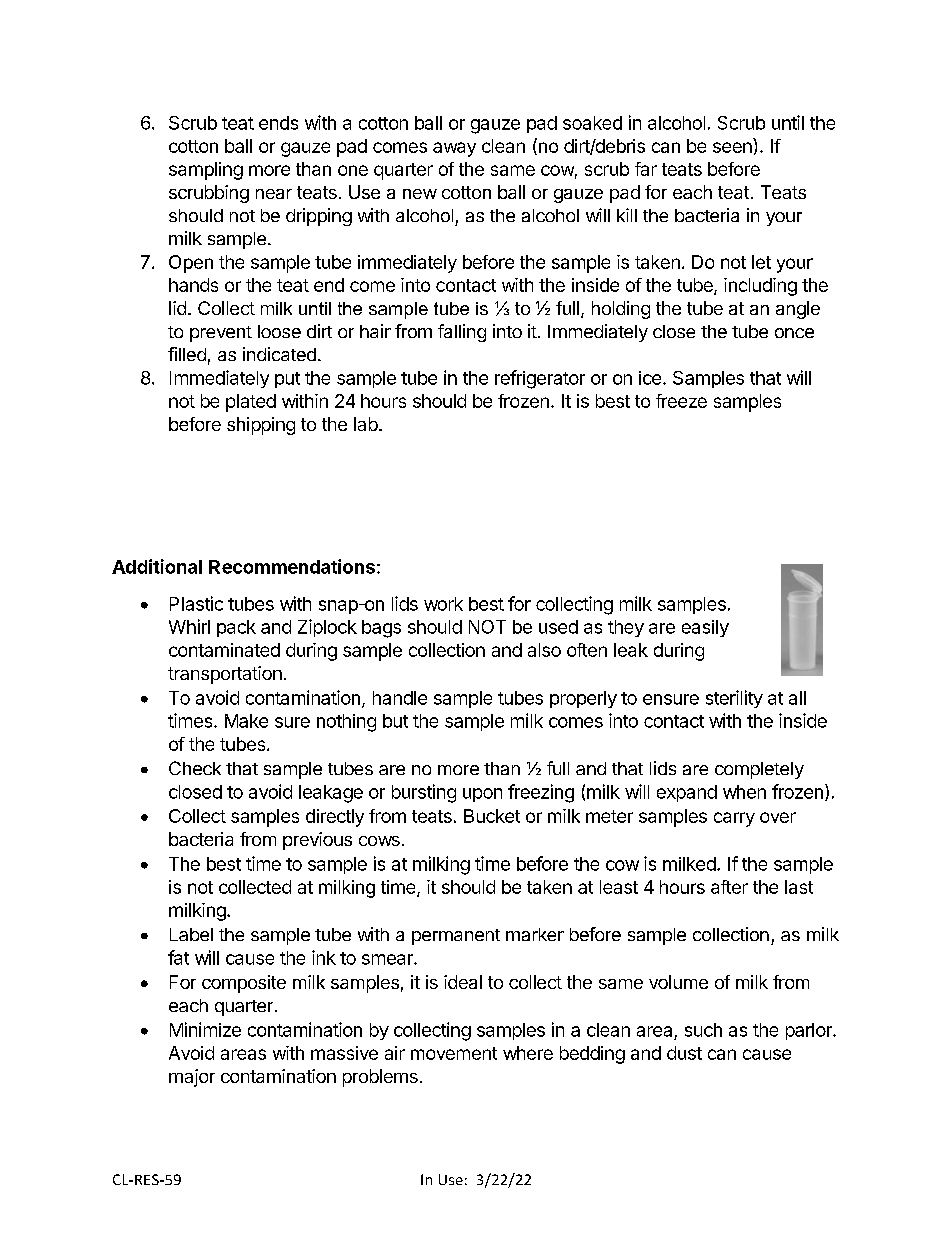  What do you see at coordinates (246, 721) in the screenshot?
I see `Make` at bounding box center [246, 721].
